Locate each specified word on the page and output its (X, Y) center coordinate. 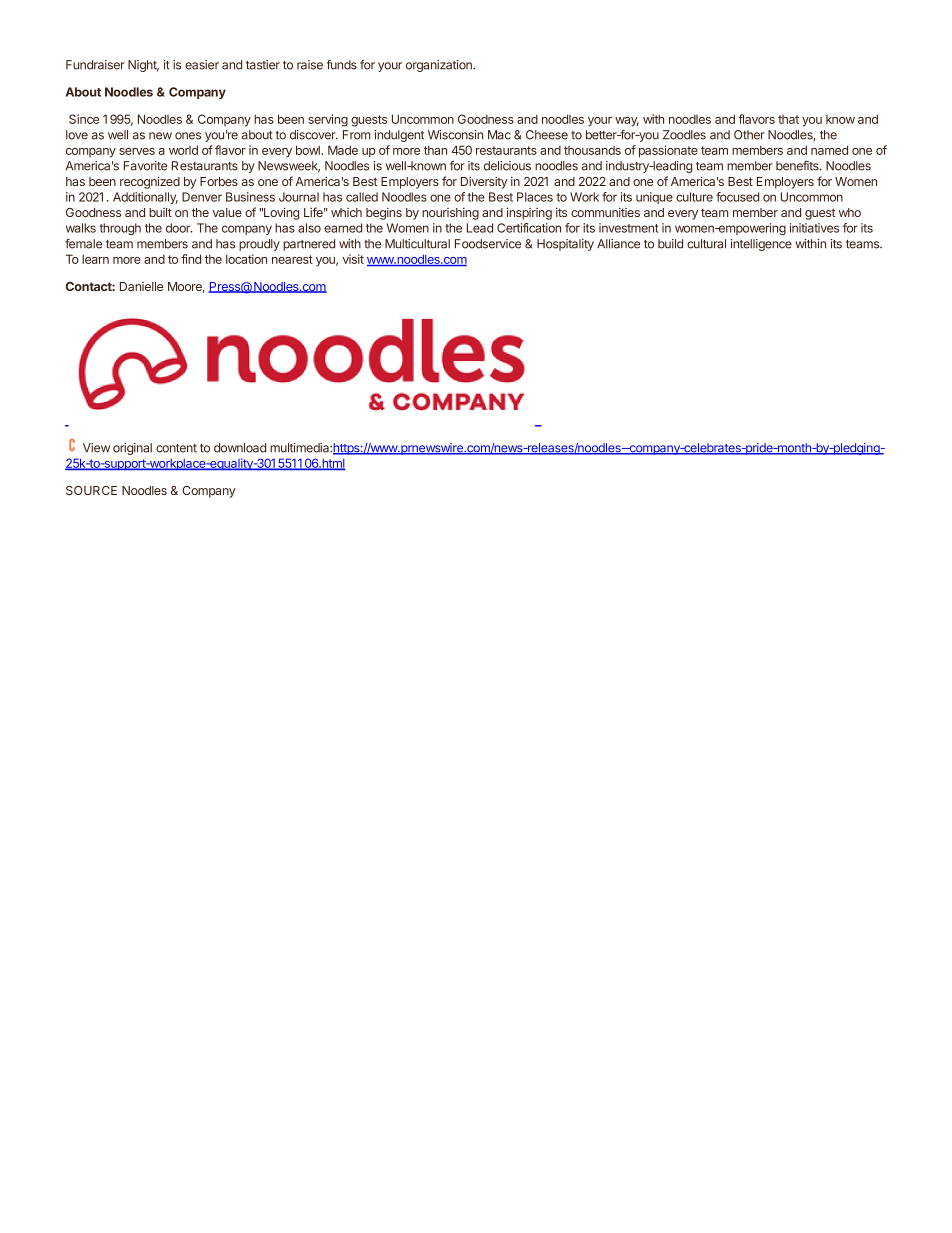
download (240, 448)
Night (143, 66)
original (132, 449)
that (788, 119)
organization (440, 66)
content (176, 448)
